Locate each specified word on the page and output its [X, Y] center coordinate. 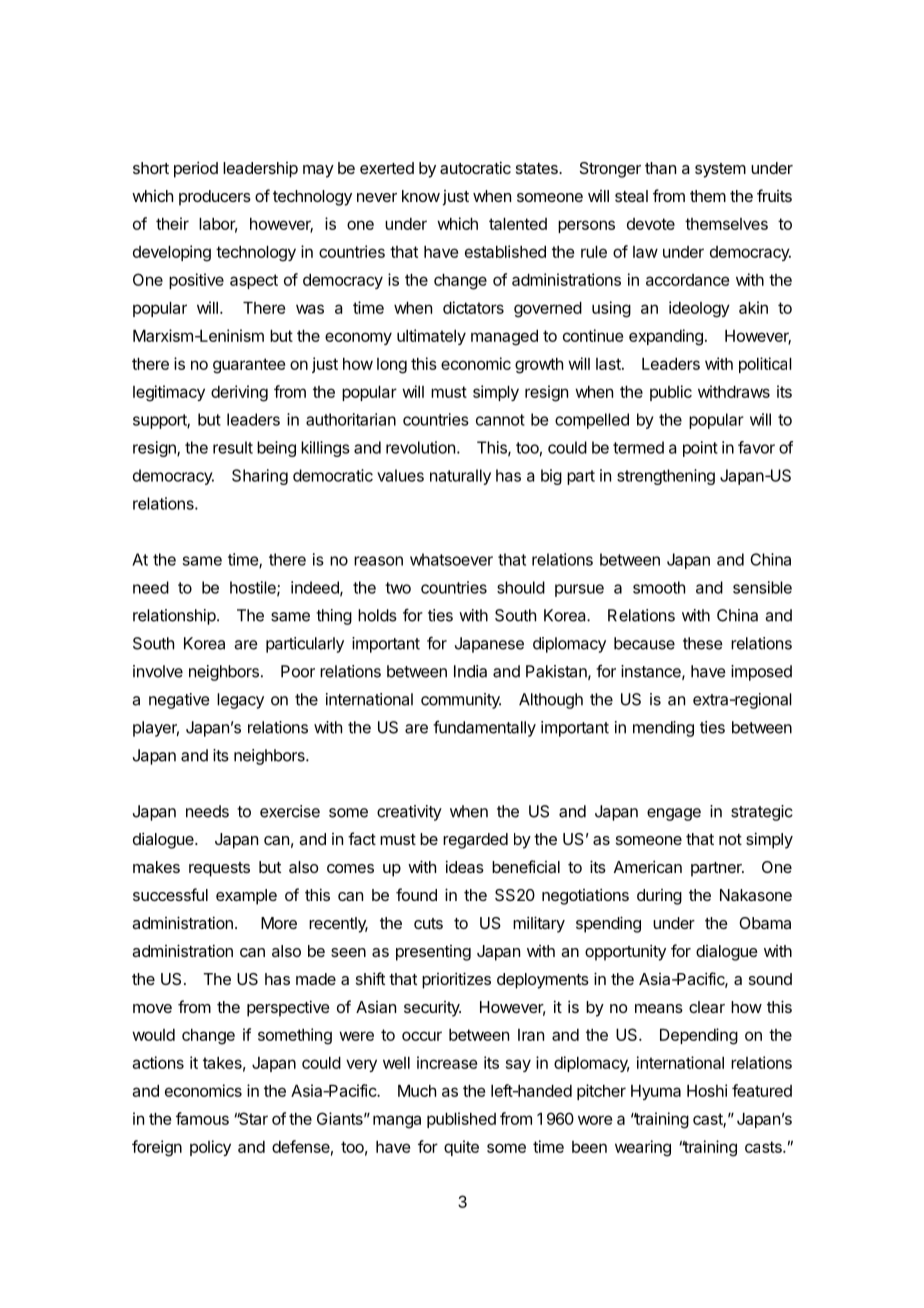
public [671, 393]
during [659, 897]
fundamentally [484, 729]
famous [202, 1118]
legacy [240, 701]
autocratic [475, 167]
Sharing [260, 477]
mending [663, 729]
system [720, 170]
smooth [659, 587]
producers [215, 198]
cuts [428, 923]
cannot [500, 420]
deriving [239, 393]
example [246, 897]
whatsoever [451, 559]
